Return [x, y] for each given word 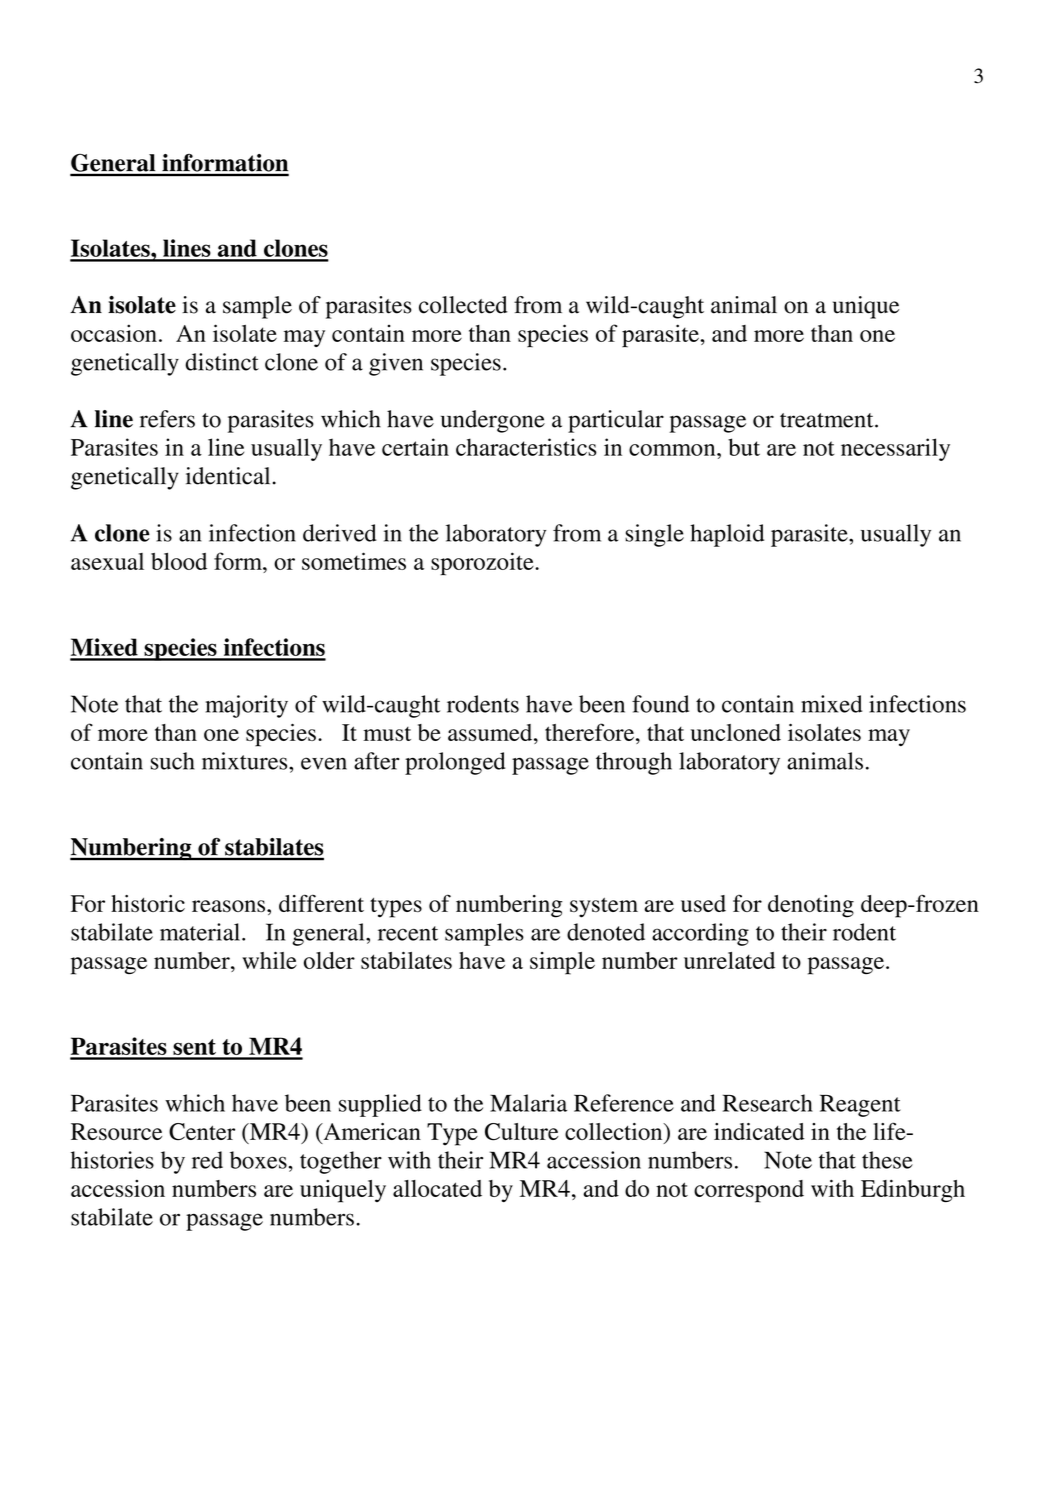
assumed [491, 732]
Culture [522, 1132]
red [207, 1160]
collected [463, 305]
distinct [222, 362]
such [172, 761]
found [660, 704]
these [887, 1160]
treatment [828, 420]
